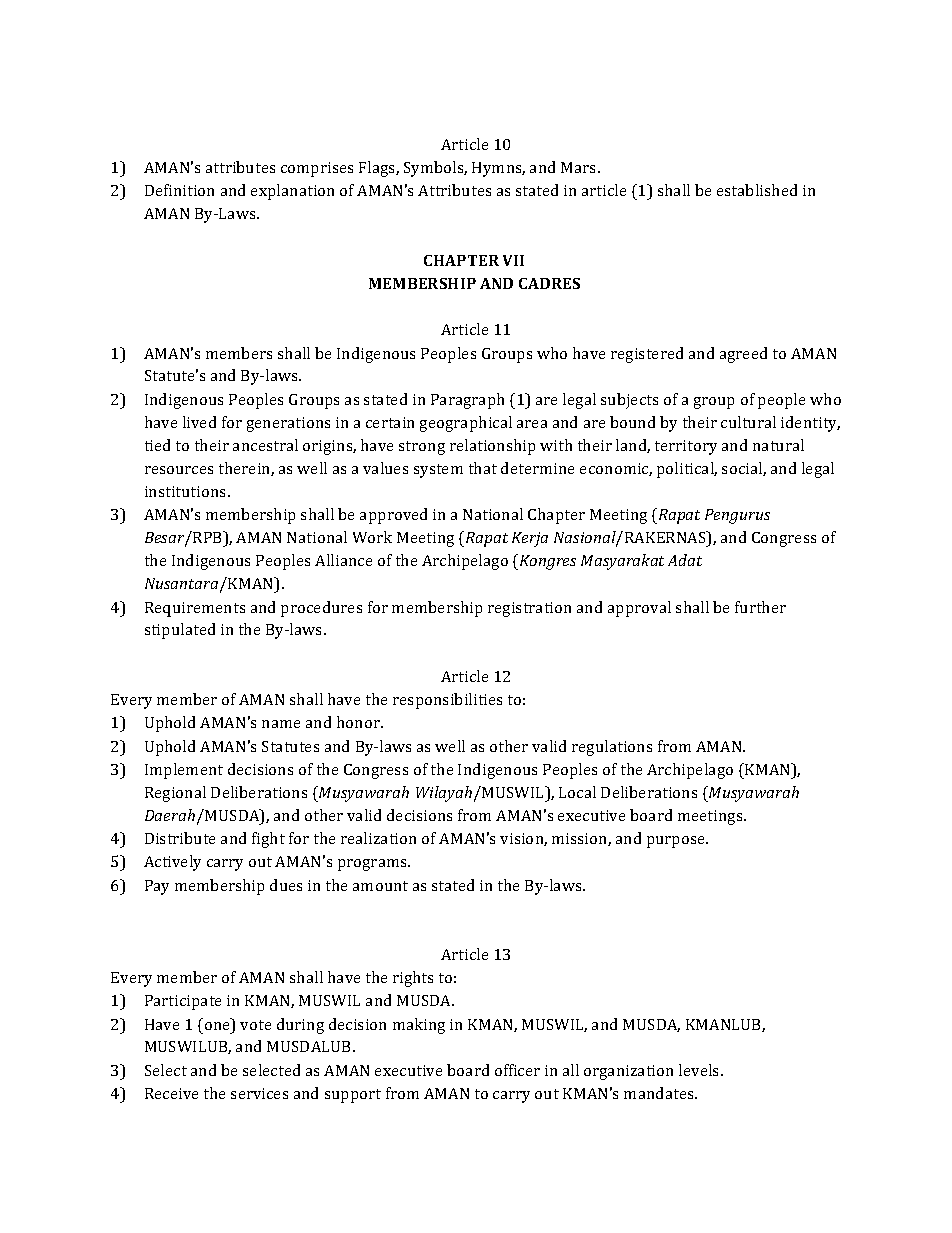 The image size is (952, 1233). What do you see at coordinates (757, 190) in the document?
I see `established` at bounding box center [757, 190].
